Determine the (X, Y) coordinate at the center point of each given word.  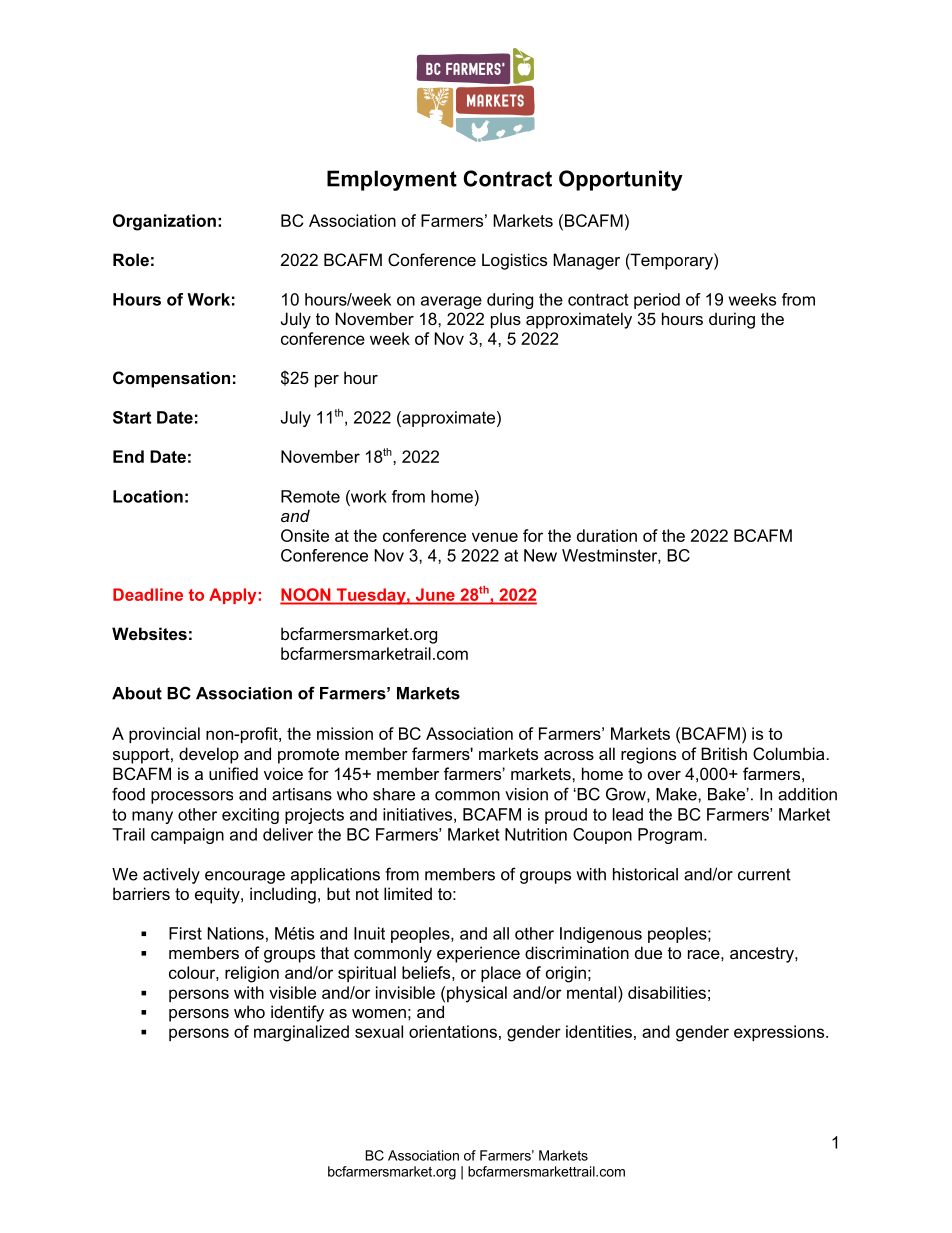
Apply (234, 596)
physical (477, 994)
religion (252, 974)
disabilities (667, 992)
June (435, 594)
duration (607, 535)
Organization (164, 222)
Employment (392, 180)
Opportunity (621, 180)
